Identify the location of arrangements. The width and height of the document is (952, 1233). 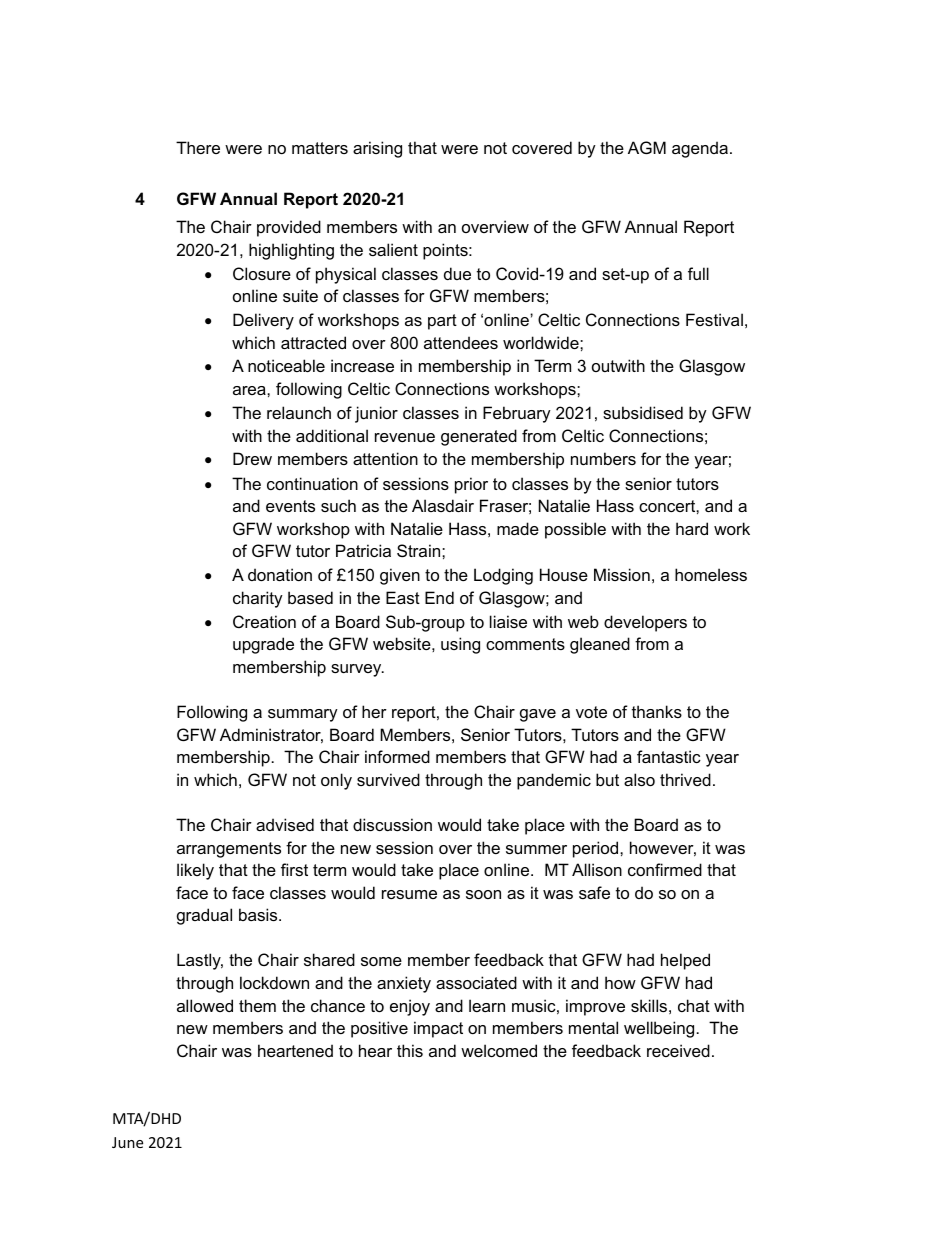
(229, 850).
